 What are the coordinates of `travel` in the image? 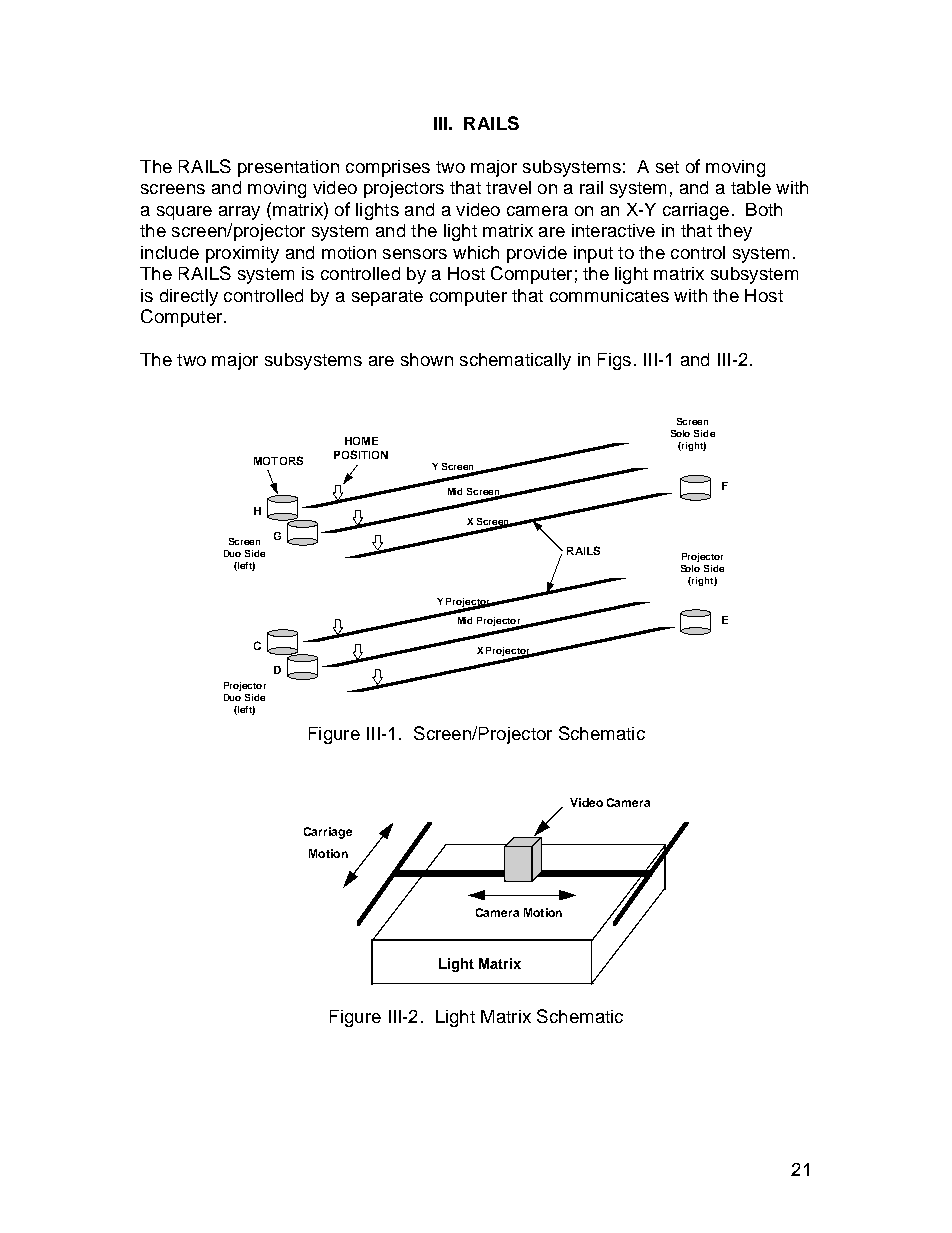 It's located at (508, 187).
